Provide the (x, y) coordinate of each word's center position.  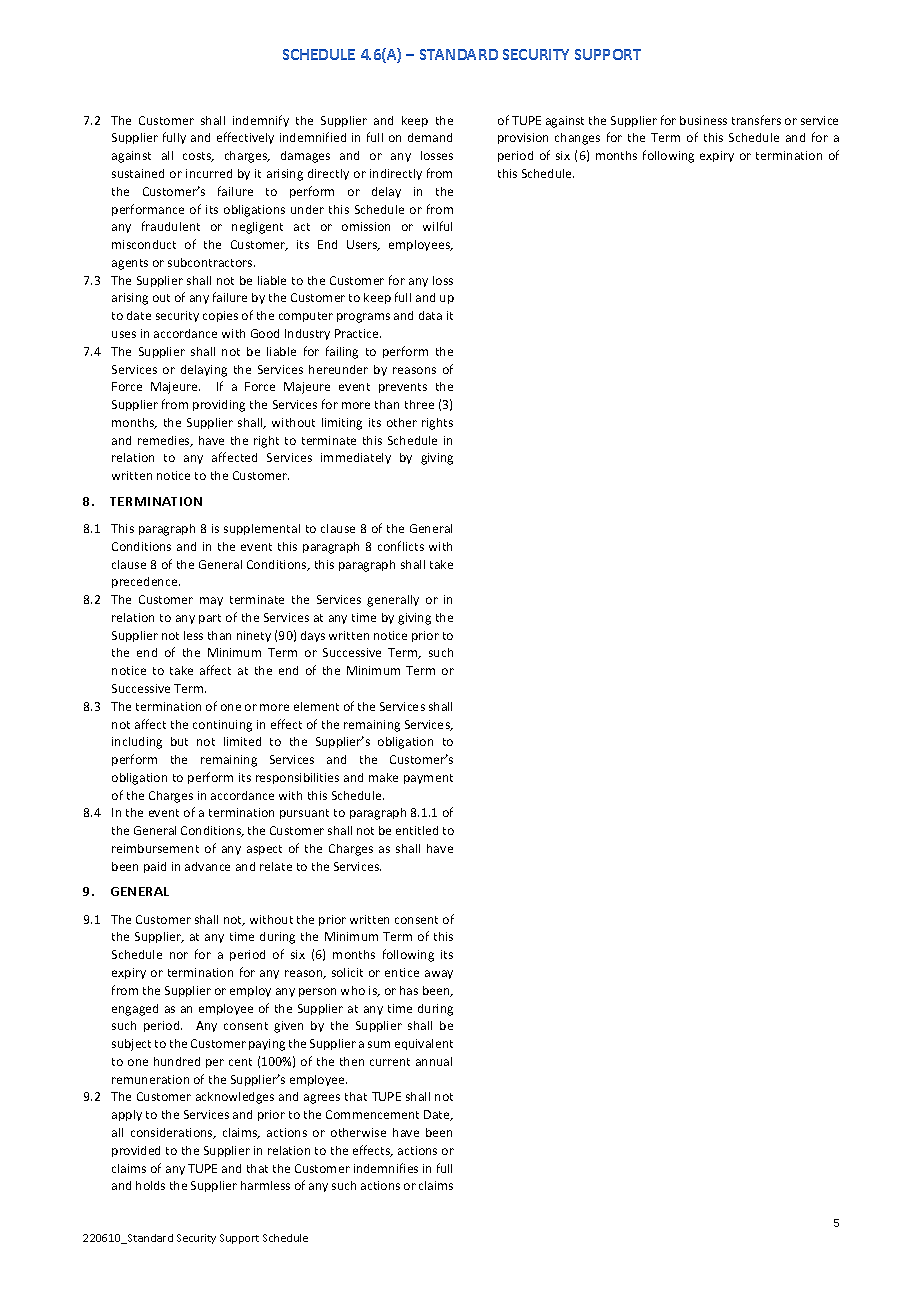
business (703, 120)
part (210, 619)
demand (430, 137)
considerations (173, 1133)
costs (198, 157)
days (313, 636)
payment (428, 779)
